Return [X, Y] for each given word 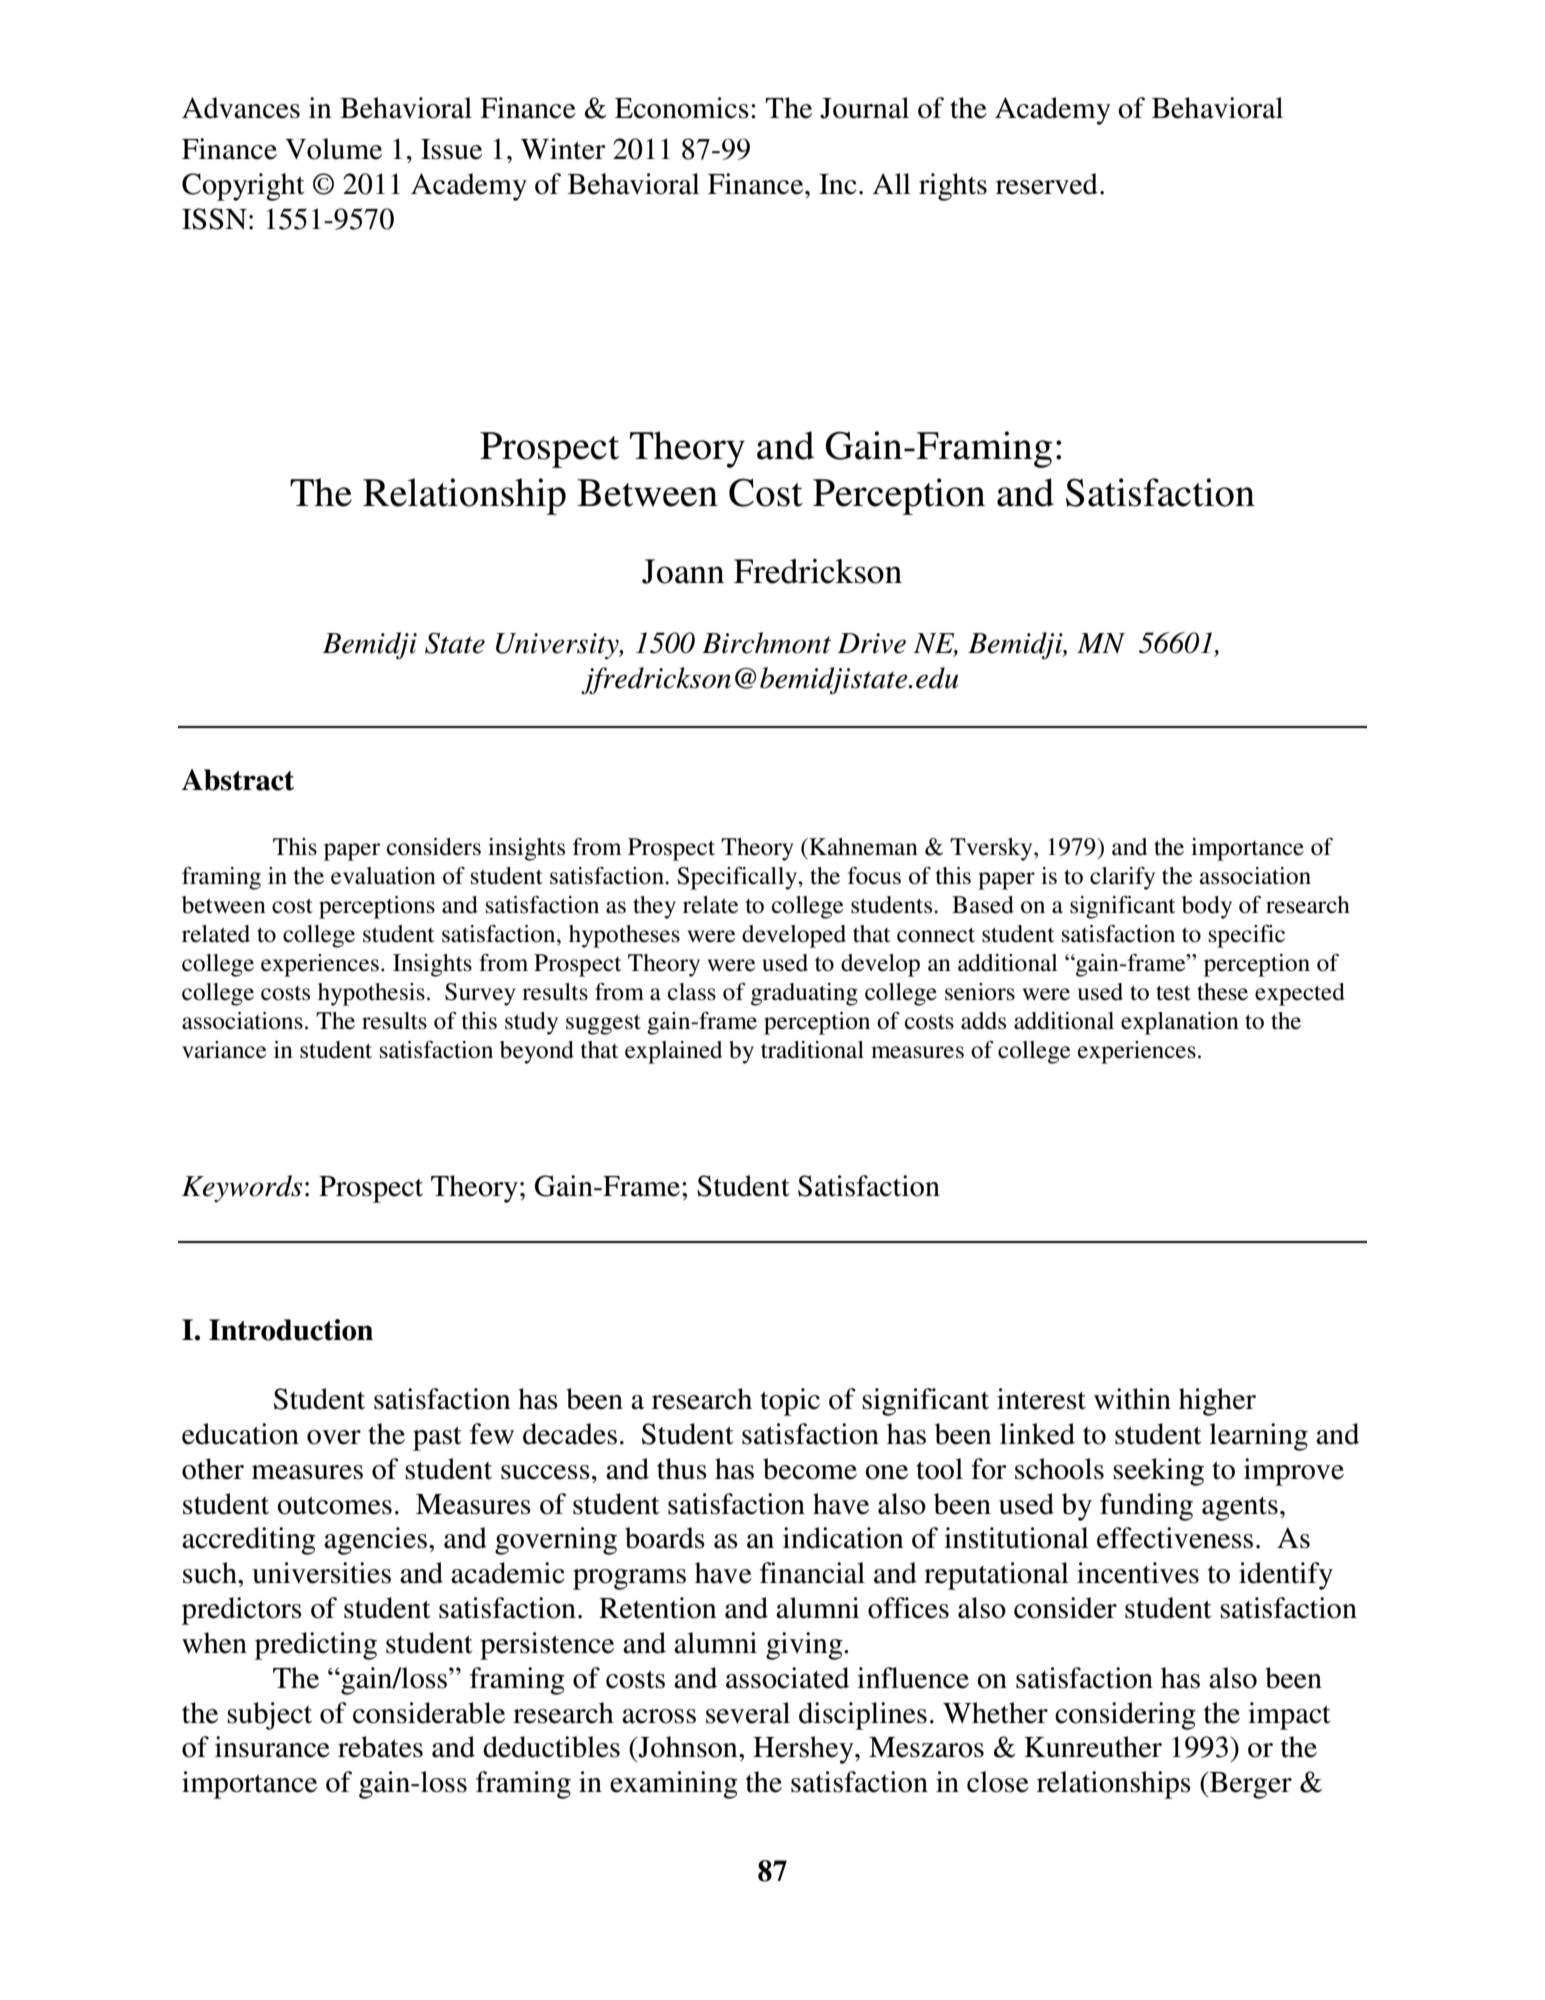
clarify [1122, 878]
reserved [1047, 184]
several [748, 1713]
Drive [872, 643]
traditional [812, 1050]
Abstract [238, 780]
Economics [682, 108]
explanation [1180, 1023]
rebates [380, 1747]
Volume [333, 149]
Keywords [242, 1188]
